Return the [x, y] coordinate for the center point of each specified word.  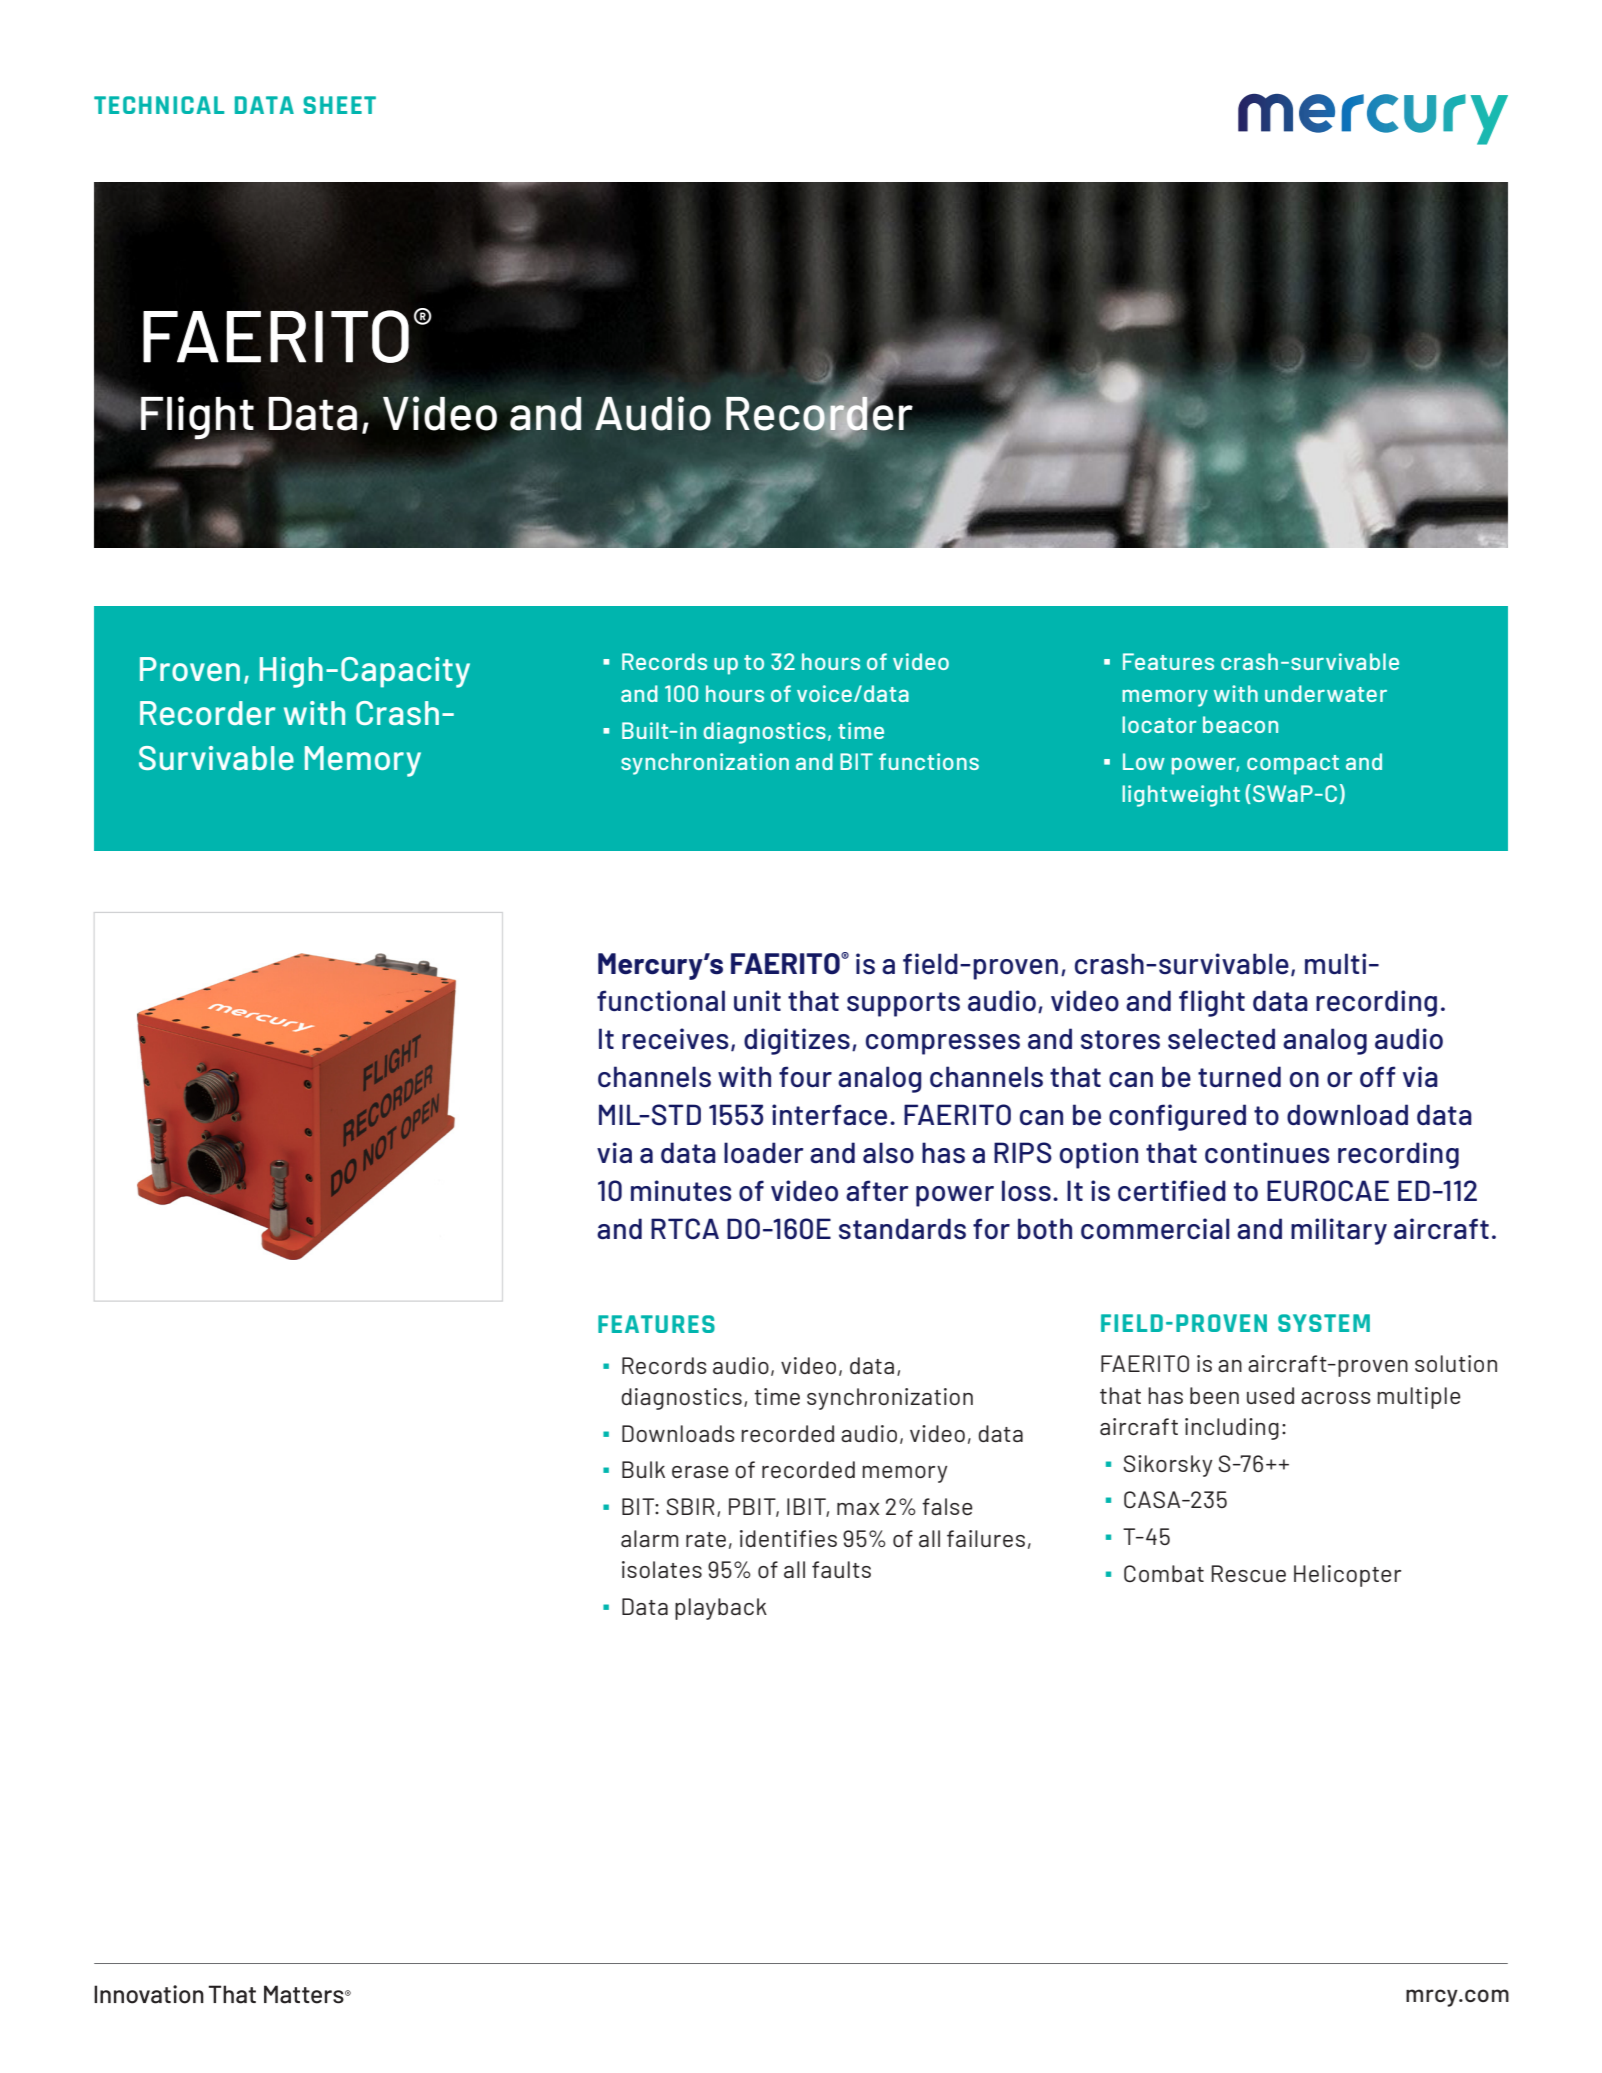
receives [675, 1039]
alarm [650, 1538]
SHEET [339, 105]
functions [929, 761]
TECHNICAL [159, 105]
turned [1239, 1076]
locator [1159, 724]
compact [1293, 765]
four [805, 1076]
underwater [1326, 693]
